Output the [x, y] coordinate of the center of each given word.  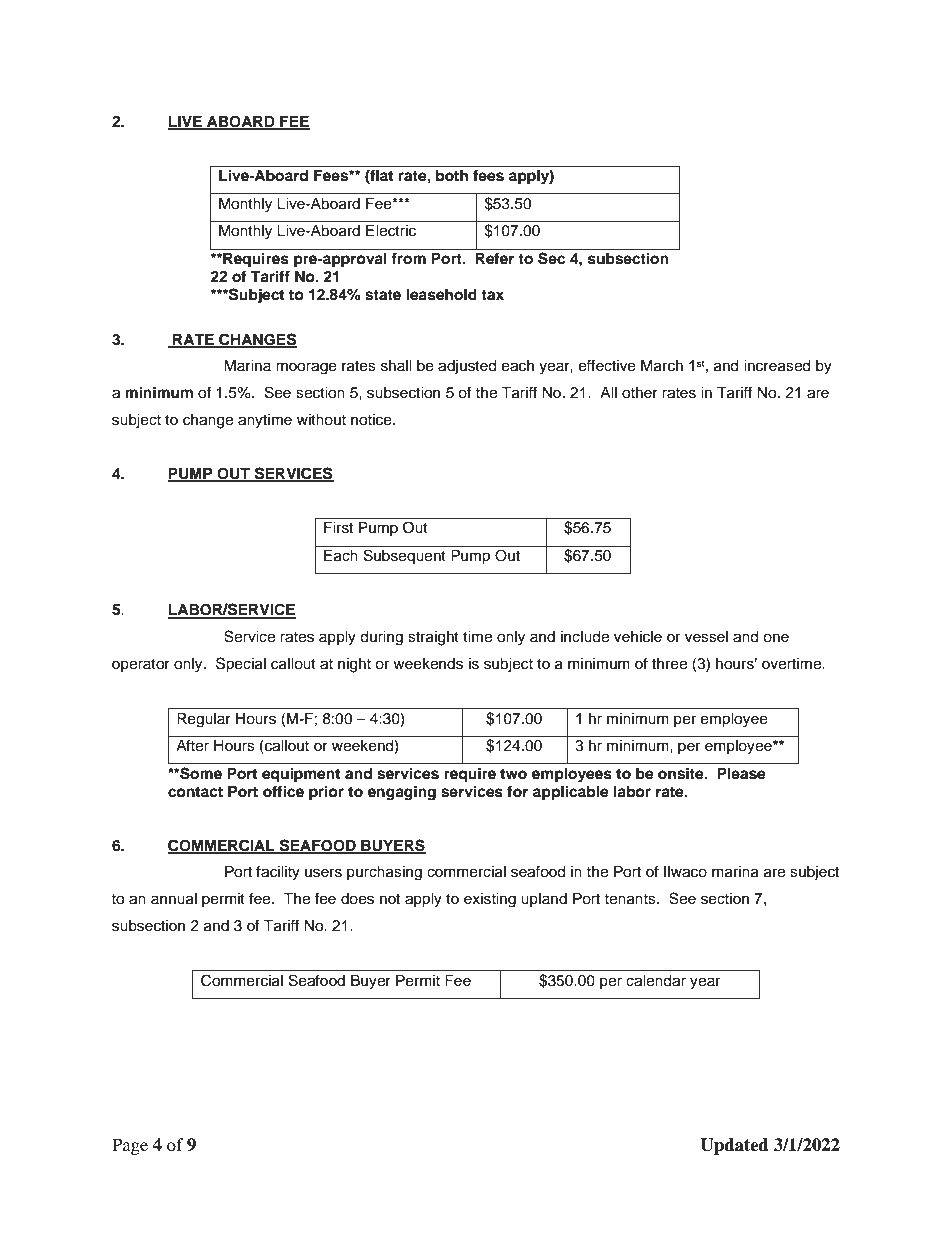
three [669, 664]
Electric [391, 231]
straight [433, 638]
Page [130, 1146]
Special [241, 665]
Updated [734, 1146]
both [452, 176]
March [662, 366]
